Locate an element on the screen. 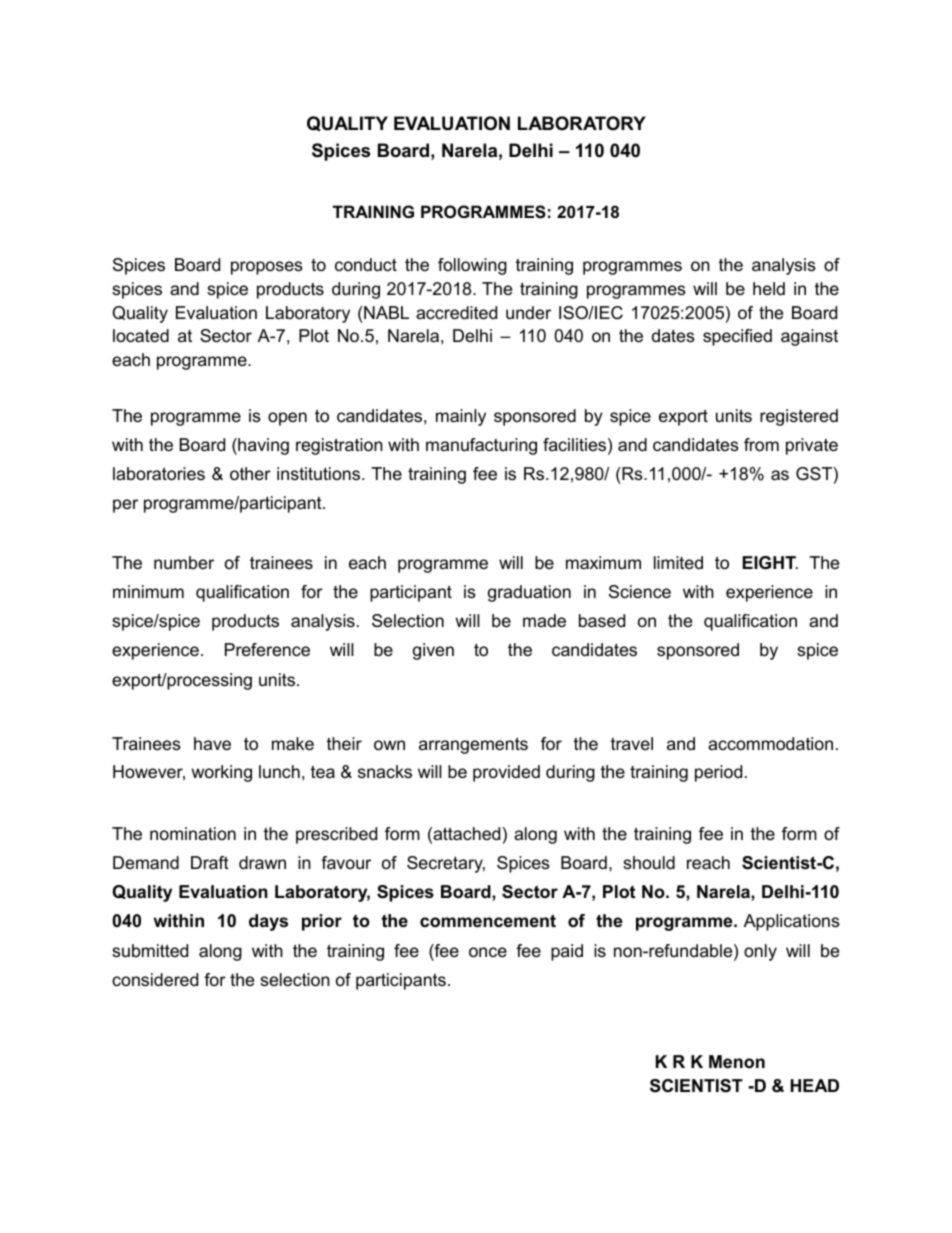 This screenshot has height=1233, width=952. Draft is located at coordinates (210, 863).
